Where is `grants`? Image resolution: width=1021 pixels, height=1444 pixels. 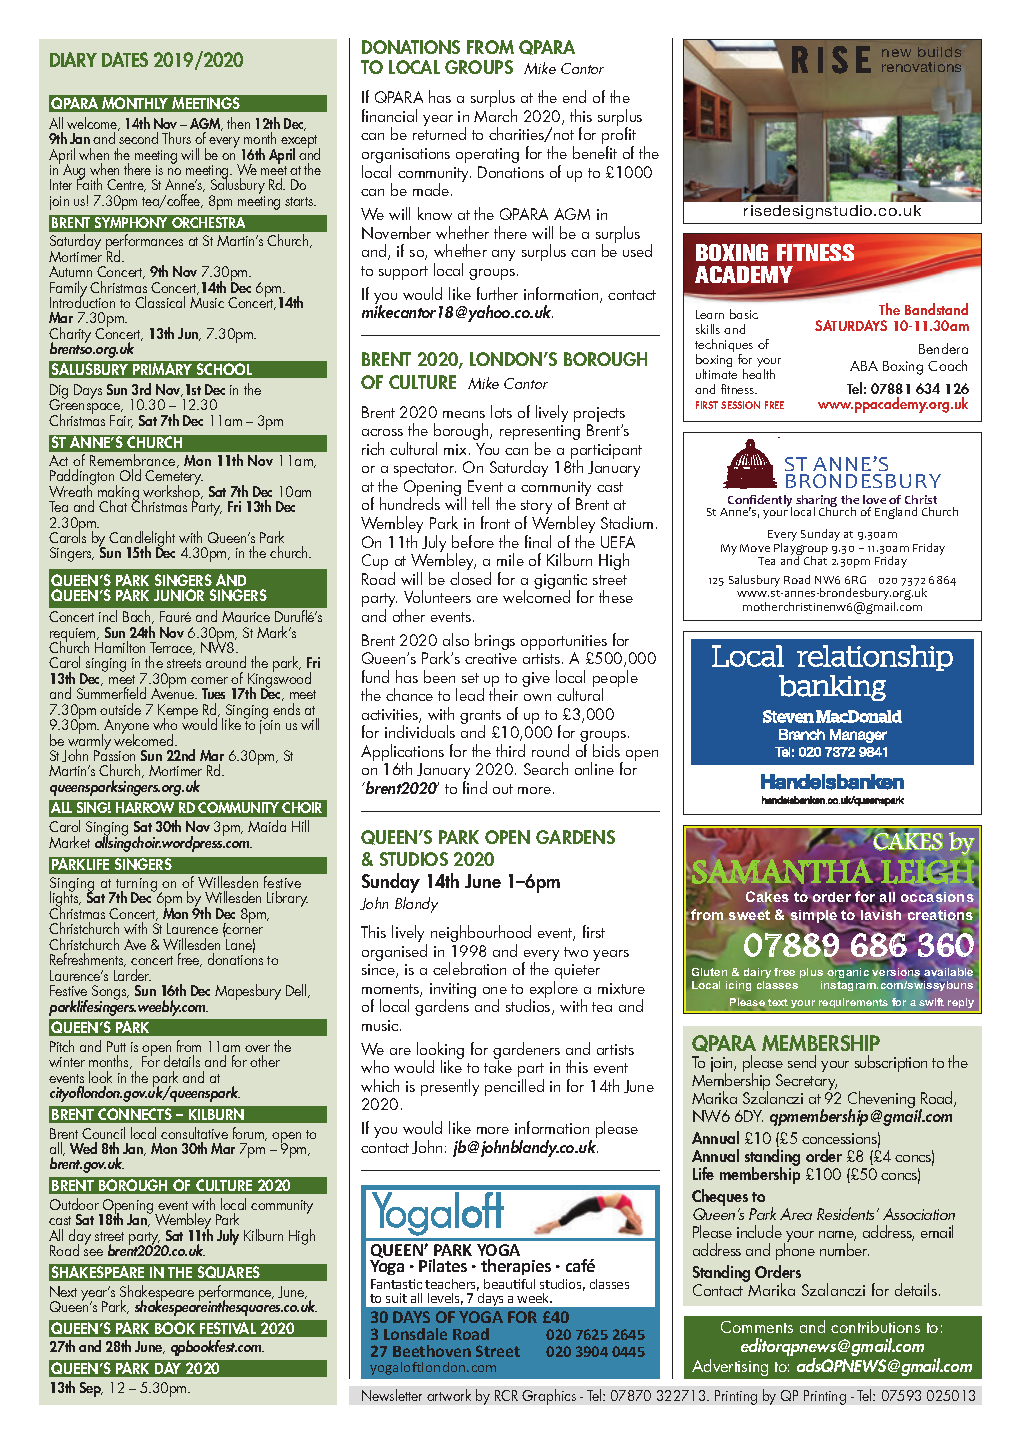
grants is located at coordinates (480, 718).
